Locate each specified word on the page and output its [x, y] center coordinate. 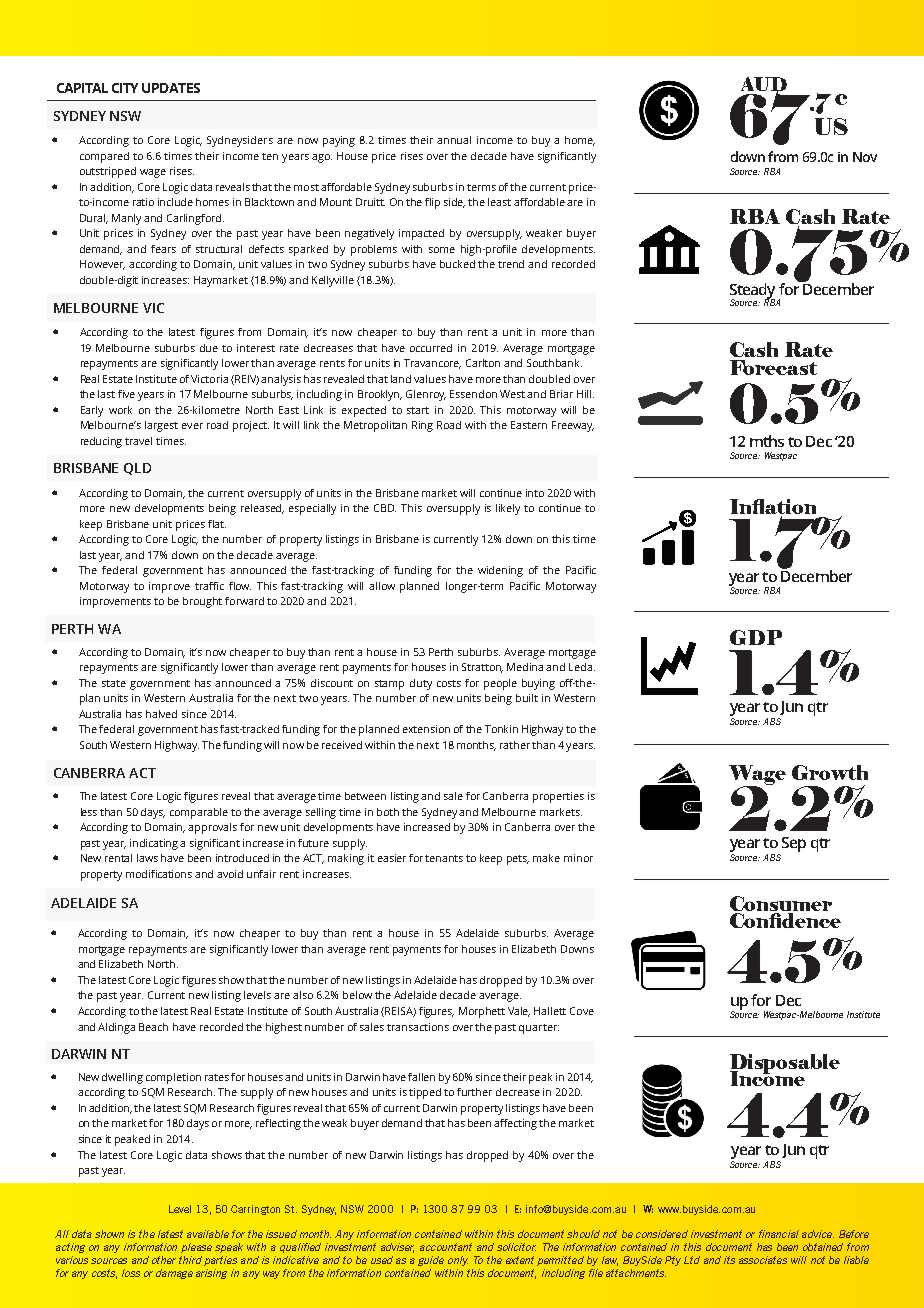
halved [161, 714]
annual [454, 140]
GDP [756, 637]
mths [767, 441]
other [164, 1260]
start [418, 410]
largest [161, 426]
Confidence [785, 919]
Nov [865, 157]
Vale [519, 1012]
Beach [153, 1027]
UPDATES [171, 88]
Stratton [482, 668]
